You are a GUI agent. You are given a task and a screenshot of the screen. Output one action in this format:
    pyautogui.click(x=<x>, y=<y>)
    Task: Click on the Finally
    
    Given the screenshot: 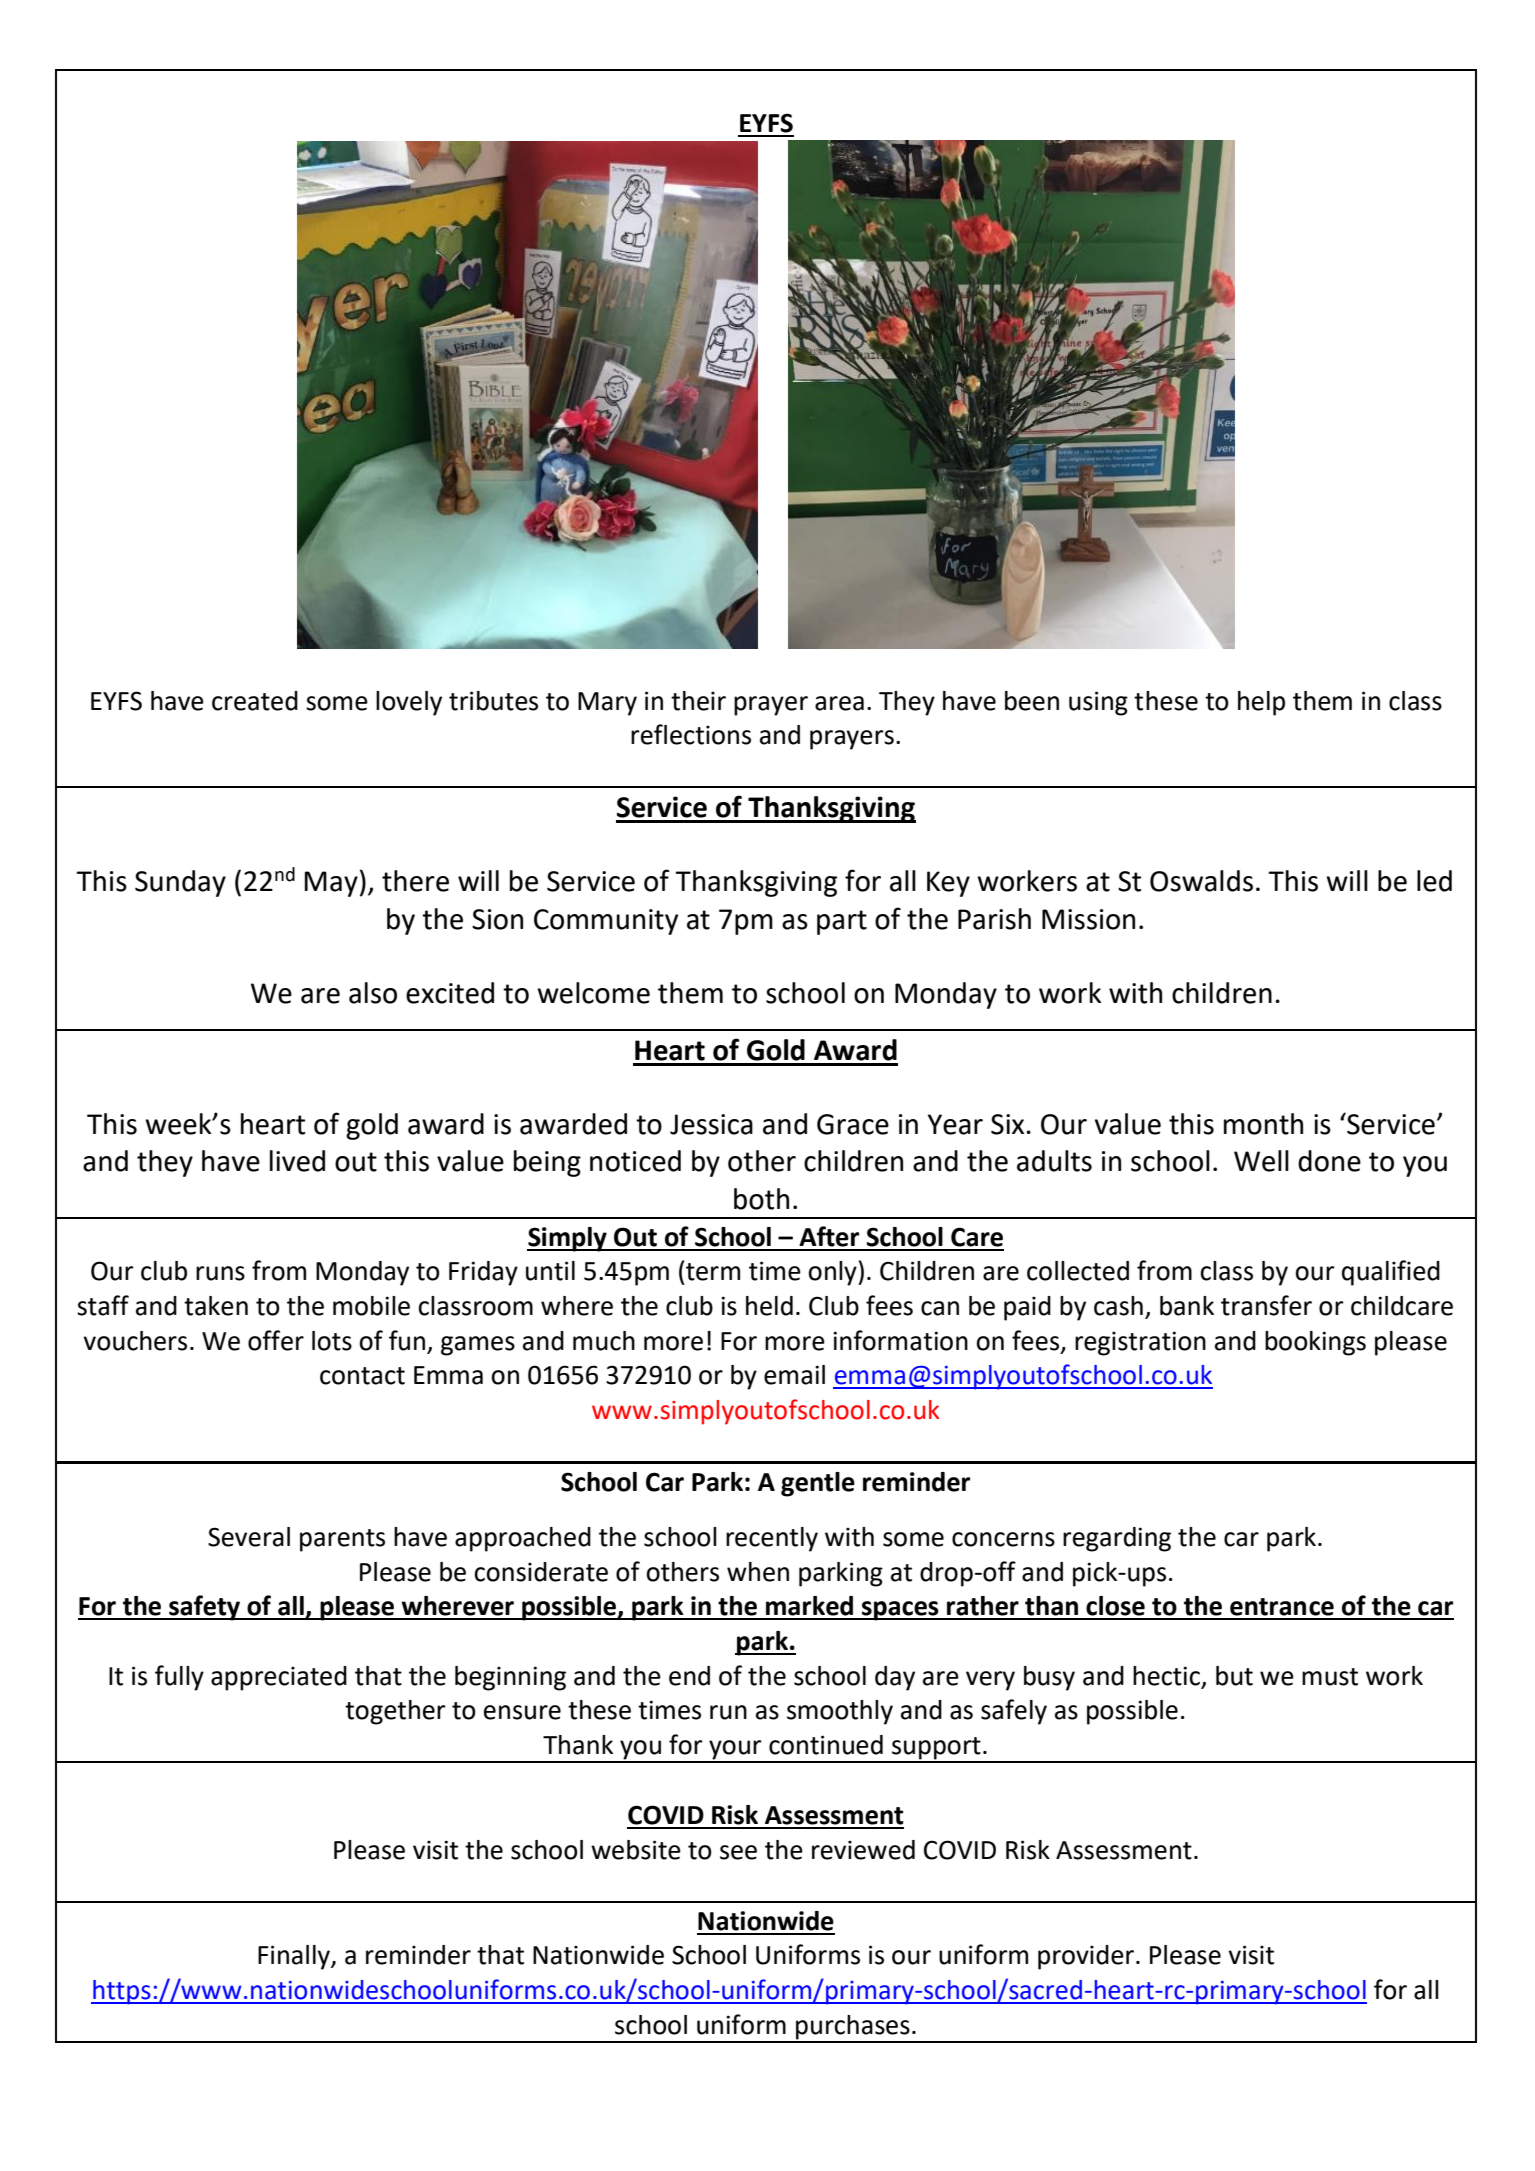 What is the action you would take?
    pyautogui.click(x=295, y=1957)
